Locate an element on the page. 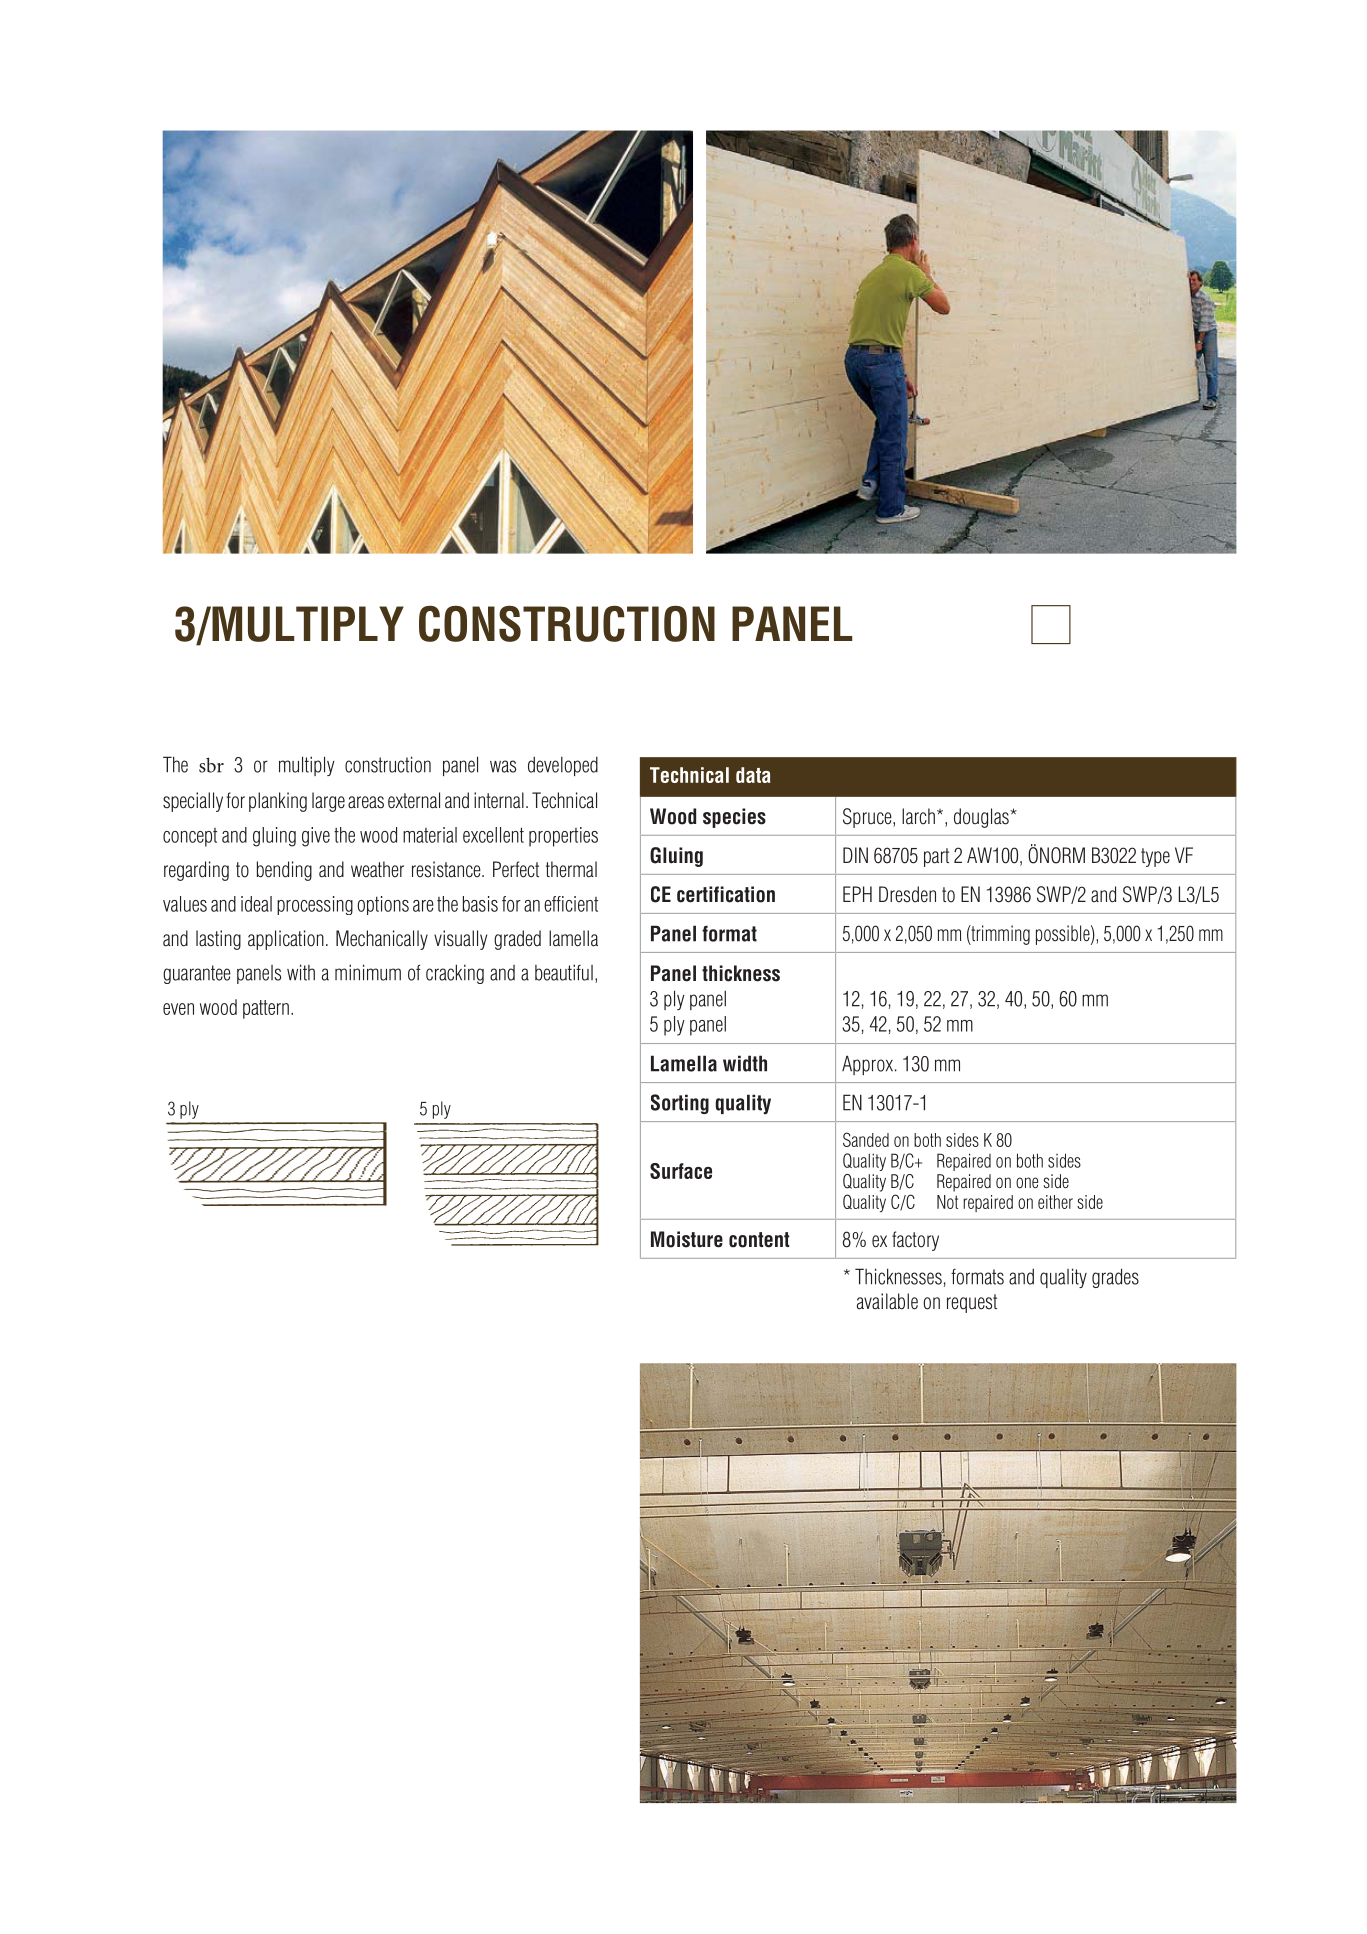 The height and width of the image is (1934, 1367). one is located at coordinates (1027, 1182).
